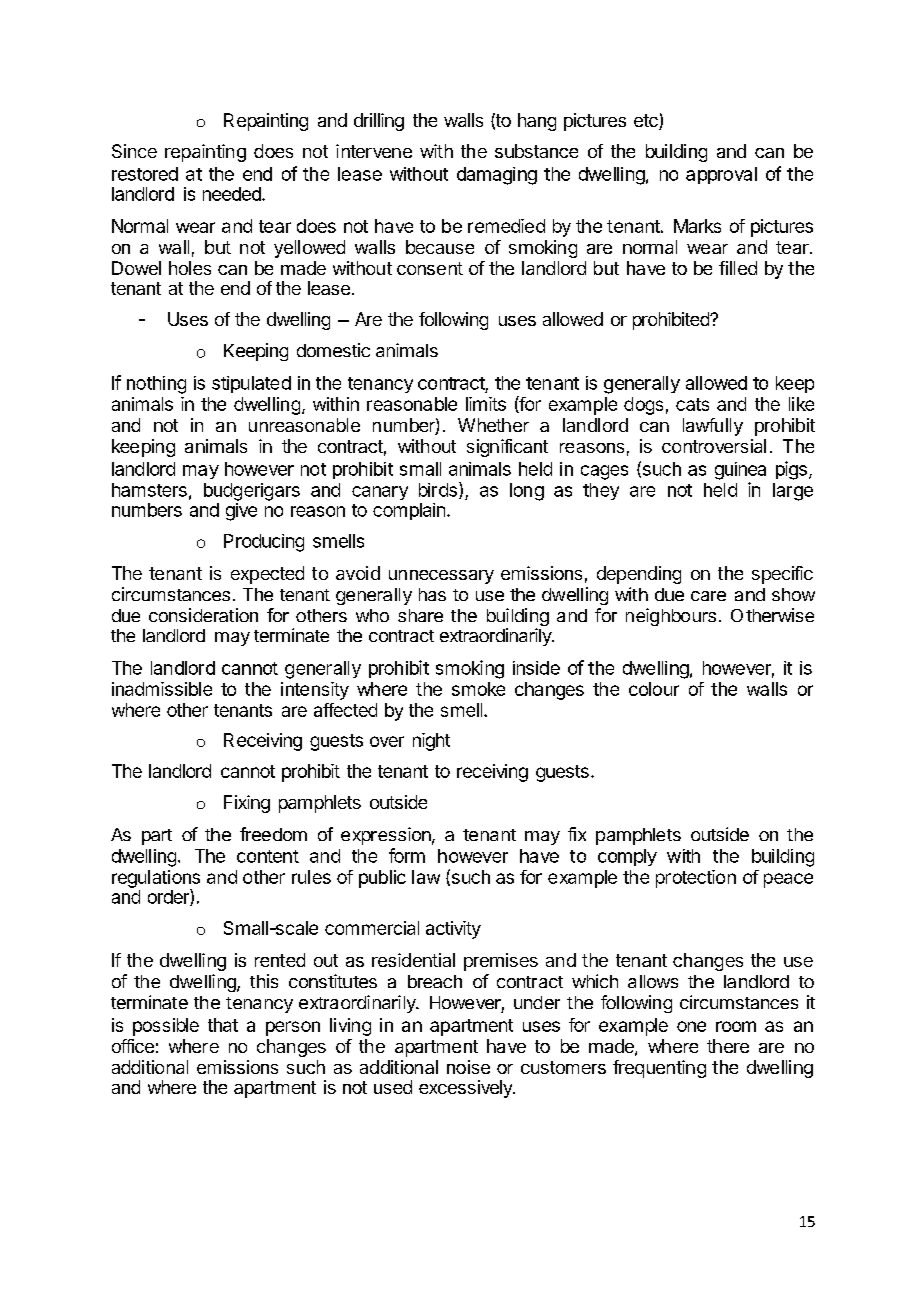  I want to click on night, so click(431, 742).
